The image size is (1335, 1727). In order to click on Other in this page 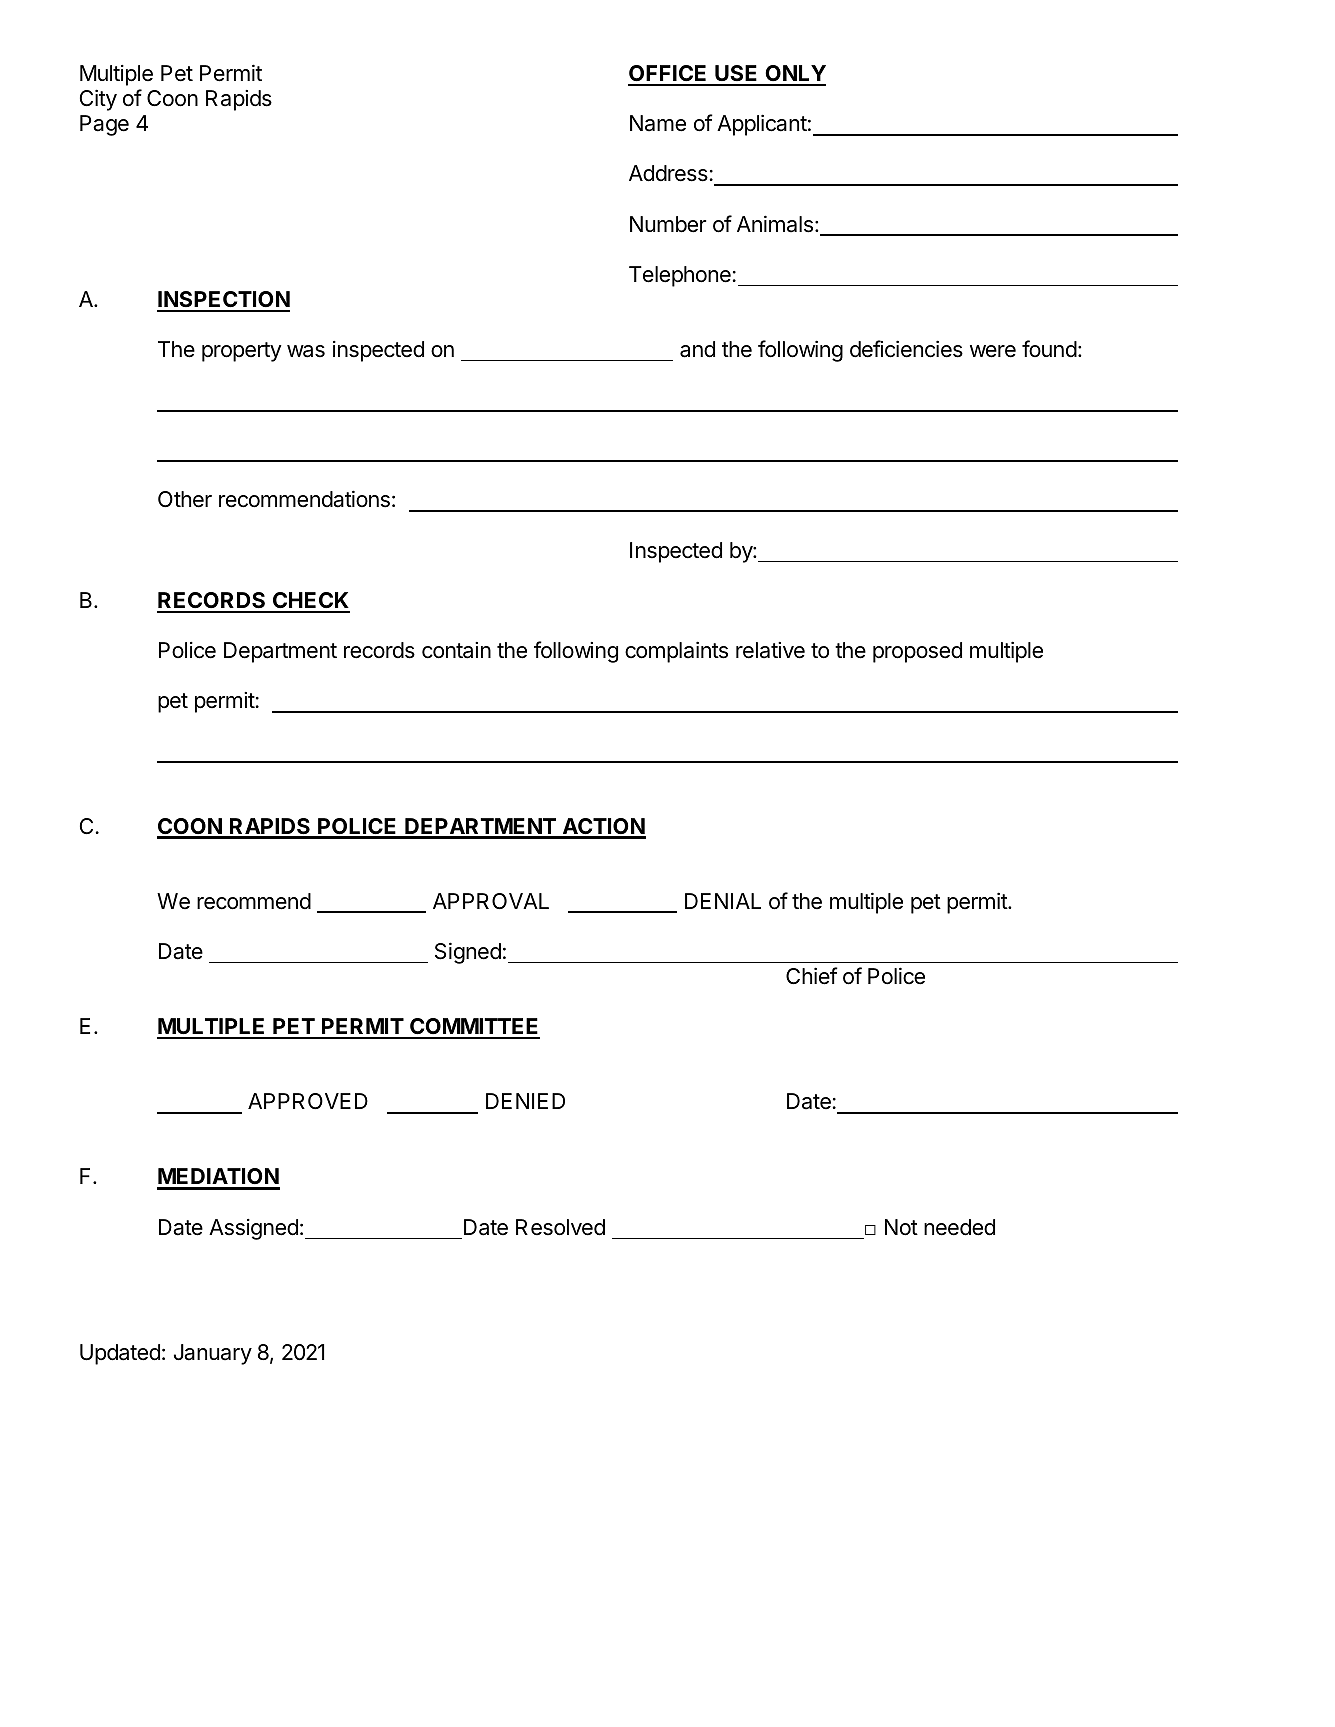, I will do `click(185, 499)`.
